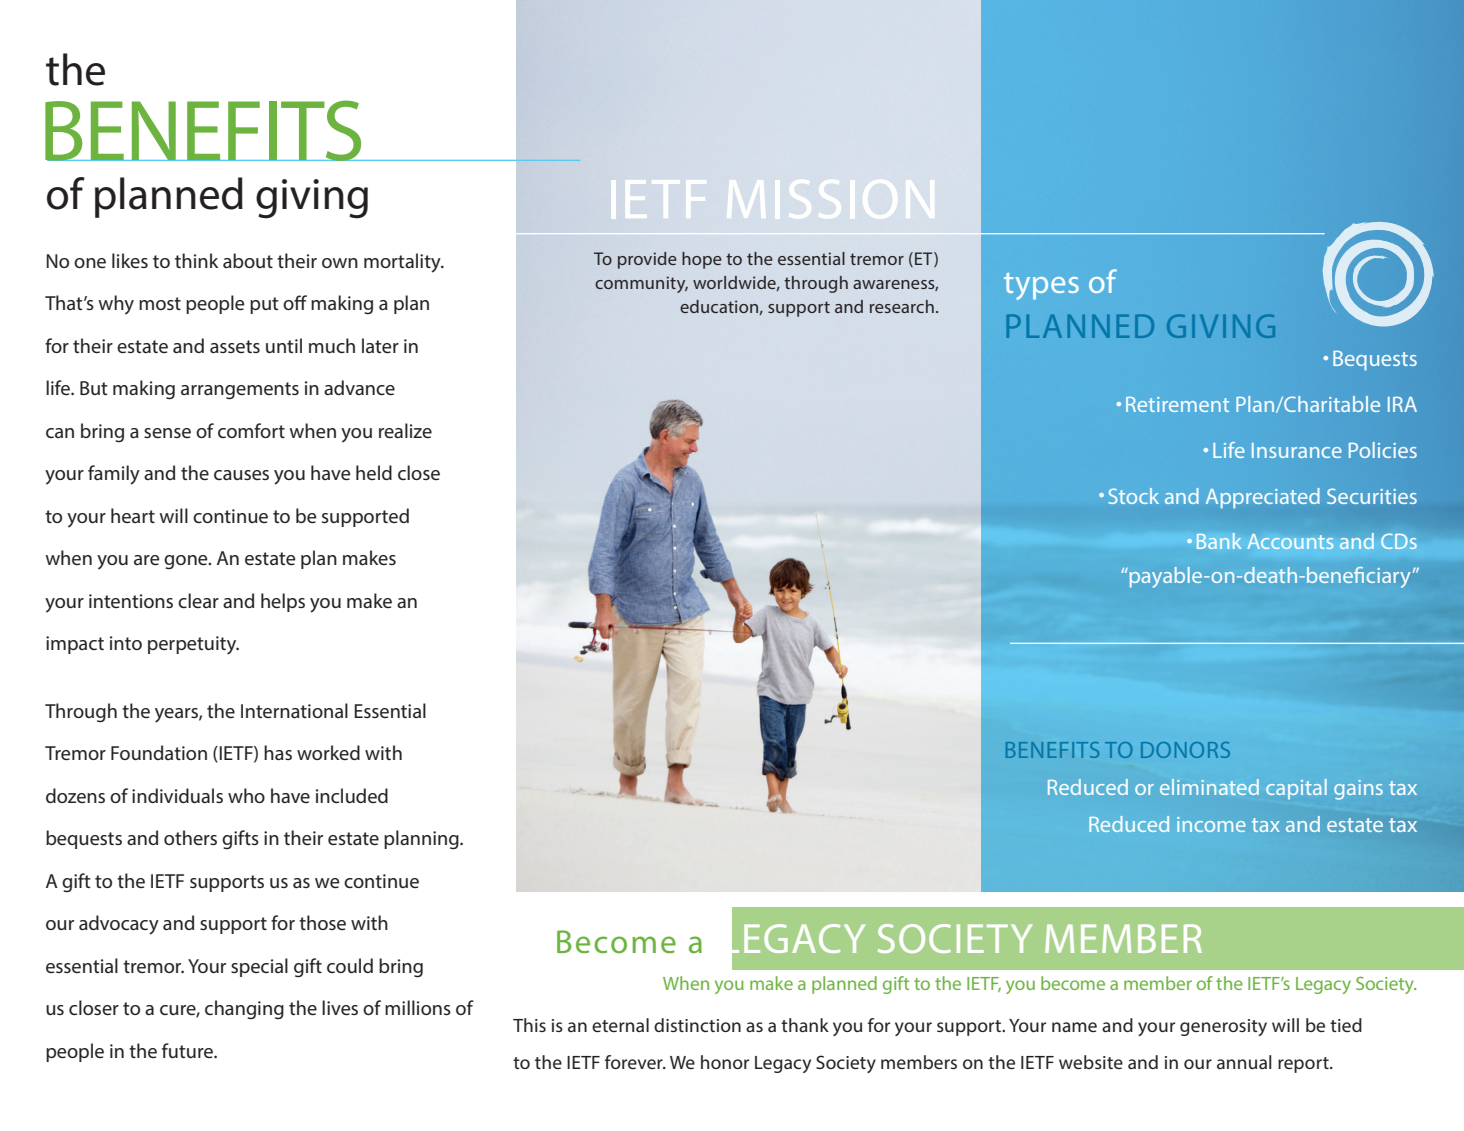  What do you see at coordinates (405, 430) in the screenshot?
I see `realize` at bounding box center [405, 430].
